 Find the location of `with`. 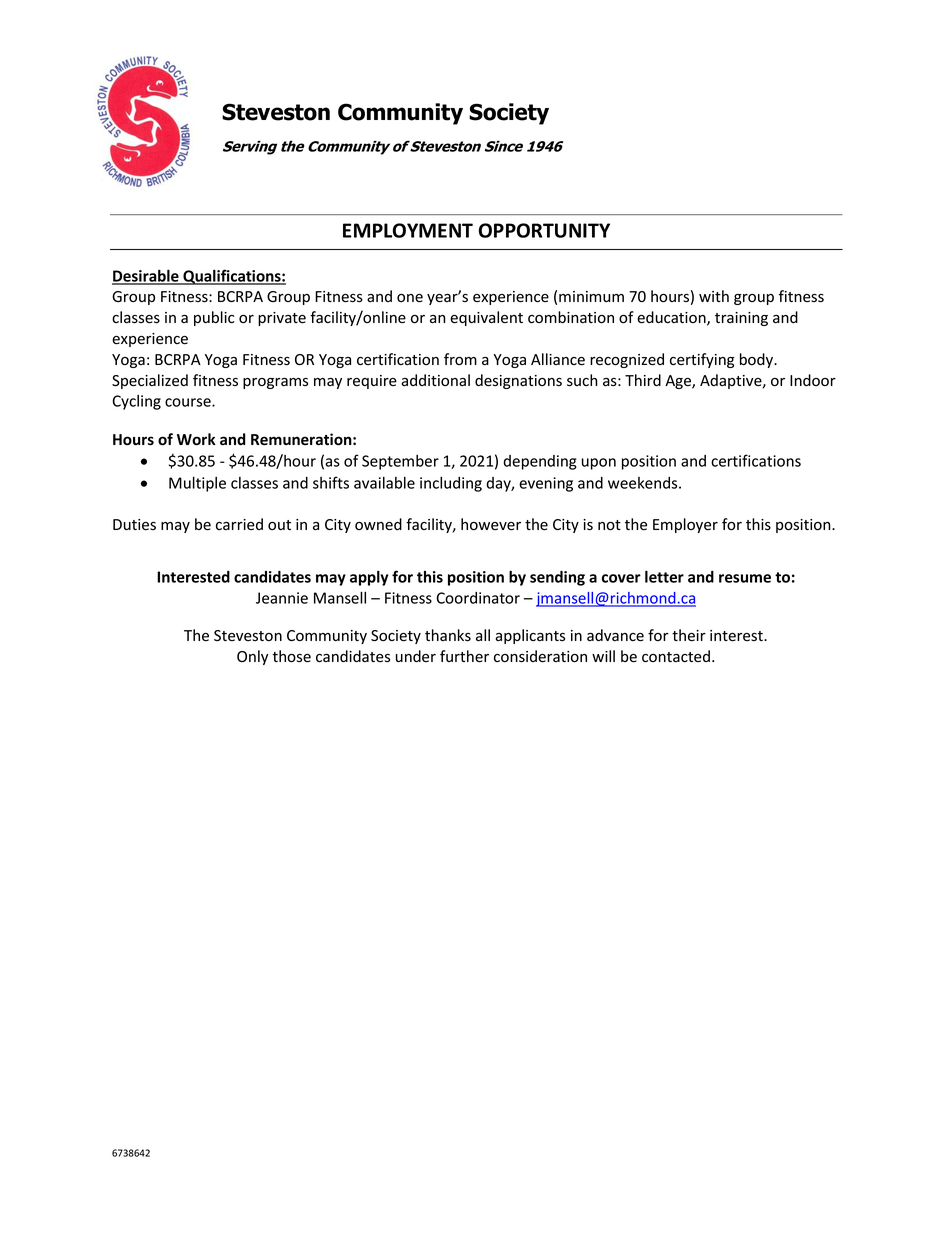

with is located at coordinates (714, 296).
